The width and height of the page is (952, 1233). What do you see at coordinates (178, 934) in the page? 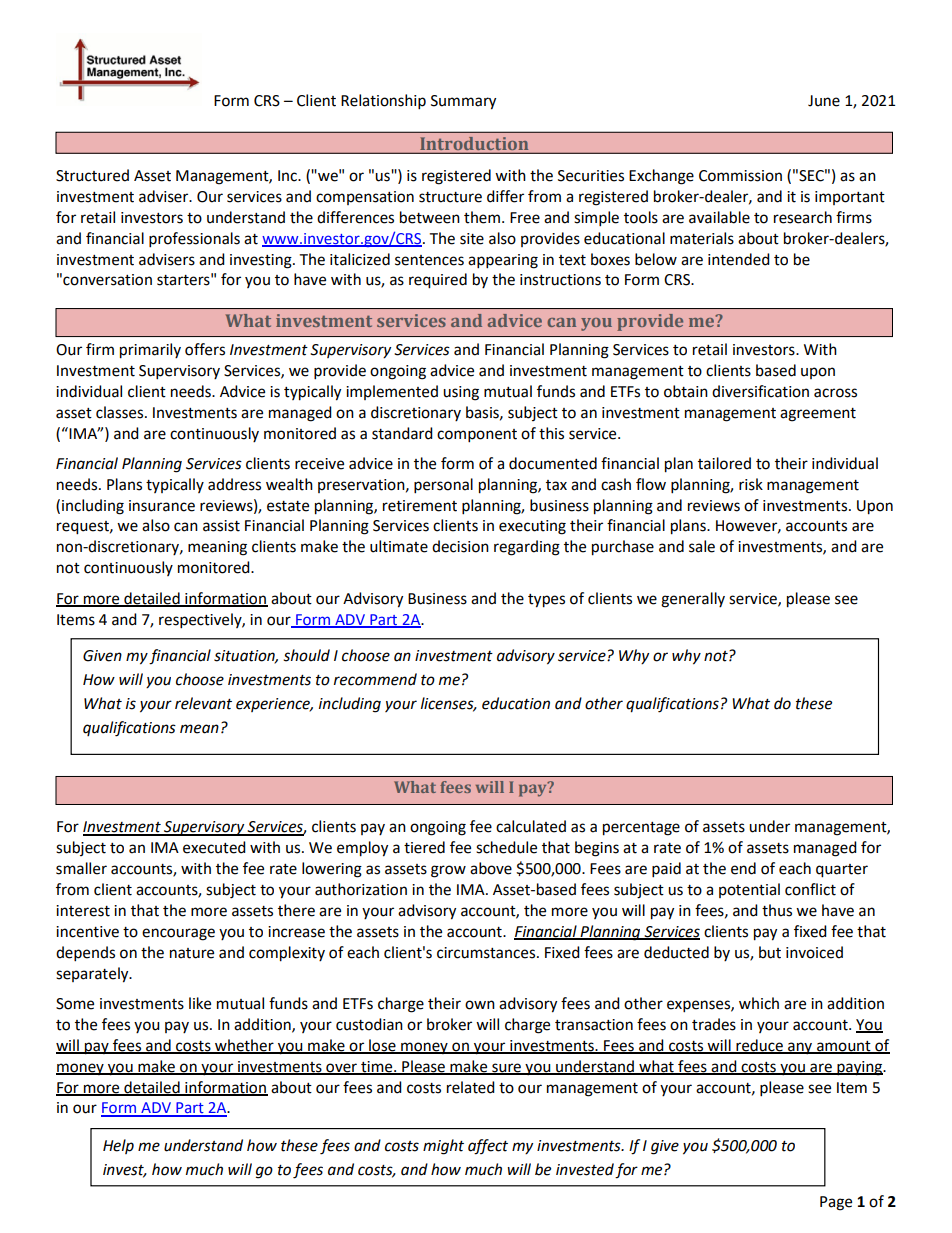
I see `encourage` at bounding box center [178, 934].
